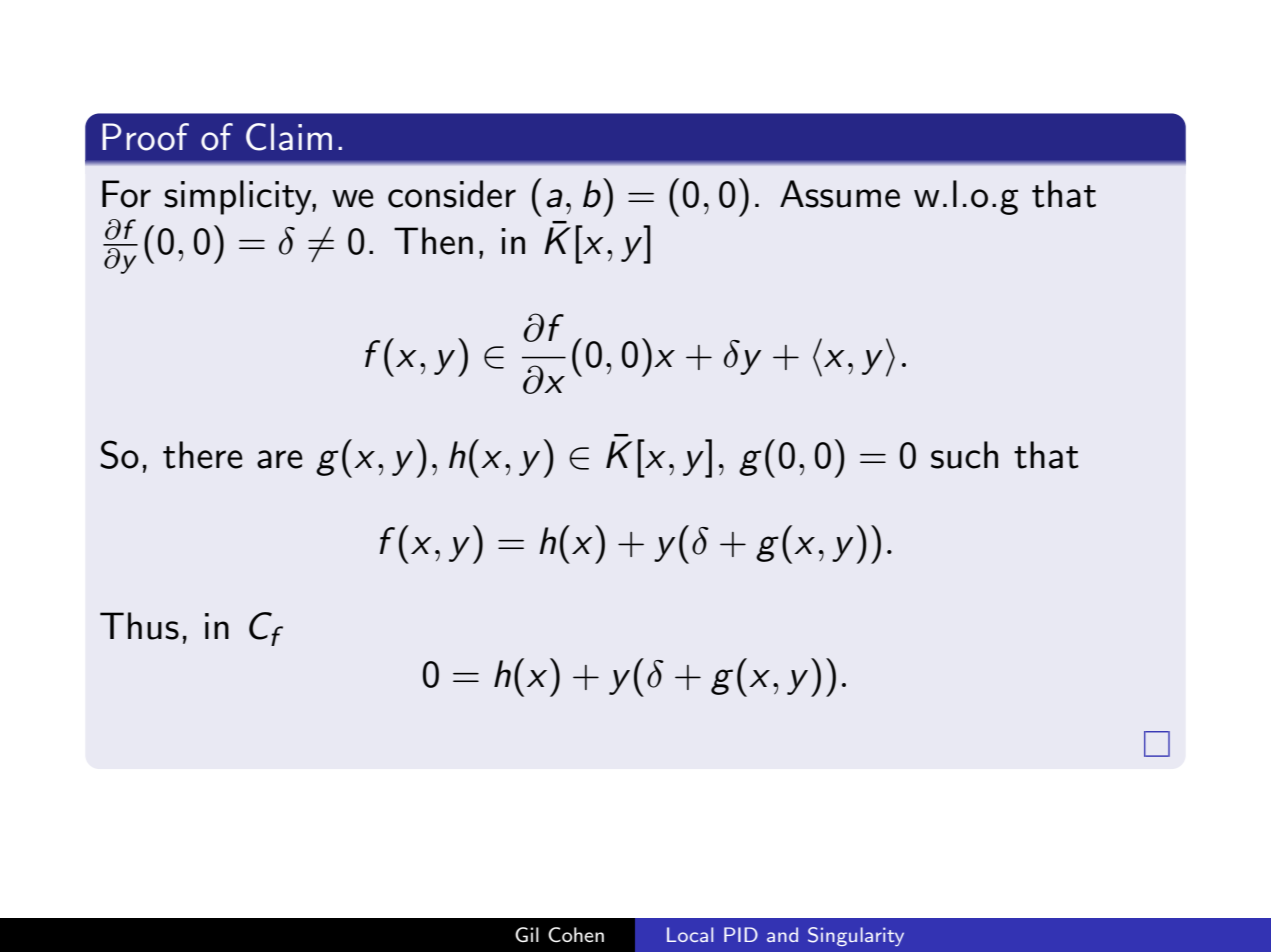 The image size is (1271, 952). I want to click on Cohen, so click(576, 935).
